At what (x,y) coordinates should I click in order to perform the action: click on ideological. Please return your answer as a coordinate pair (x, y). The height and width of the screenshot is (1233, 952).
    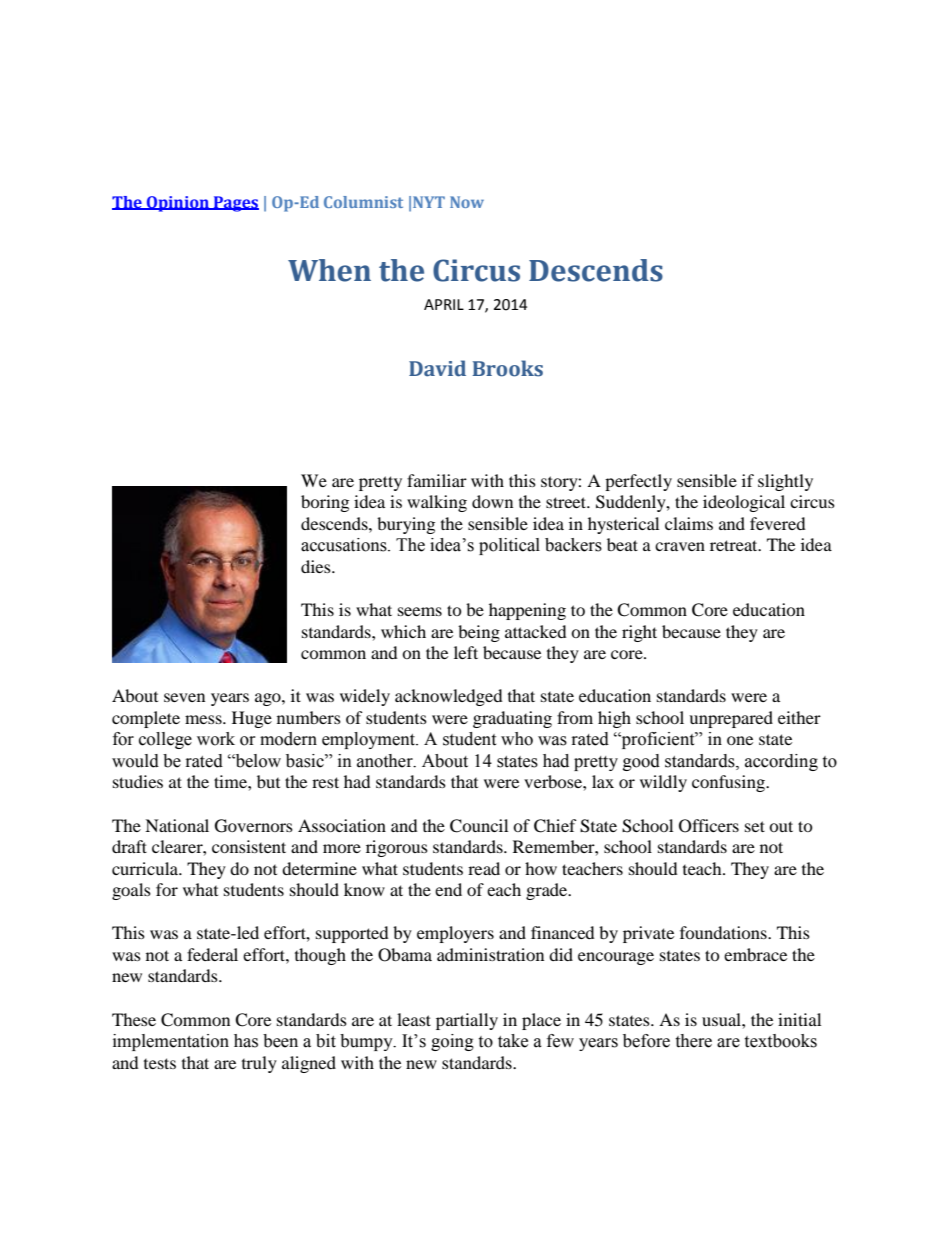
    Looking at the image, I should click on (744, 503).
